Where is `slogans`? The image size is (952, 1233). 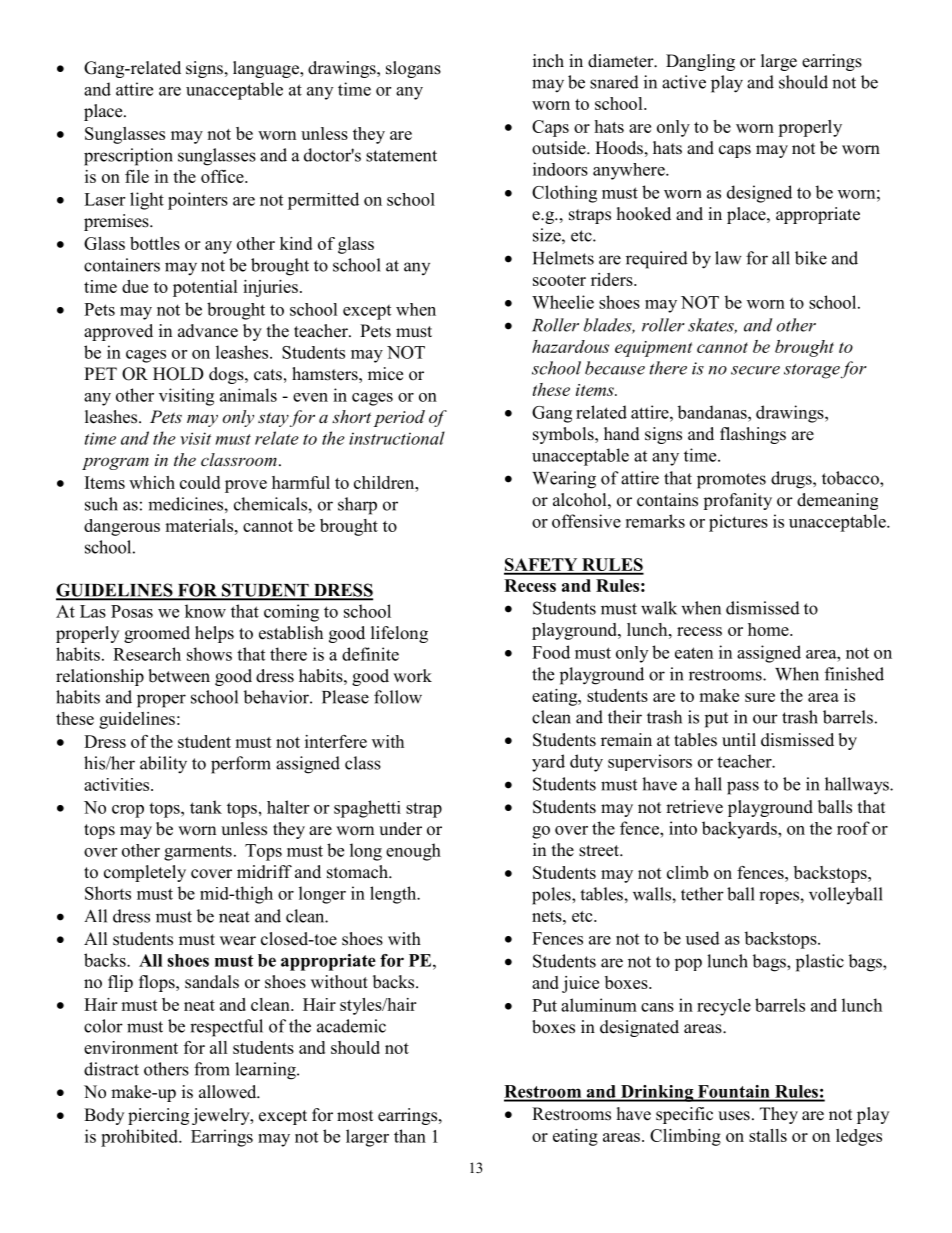 slogans is located at coordinates (413, 69).
